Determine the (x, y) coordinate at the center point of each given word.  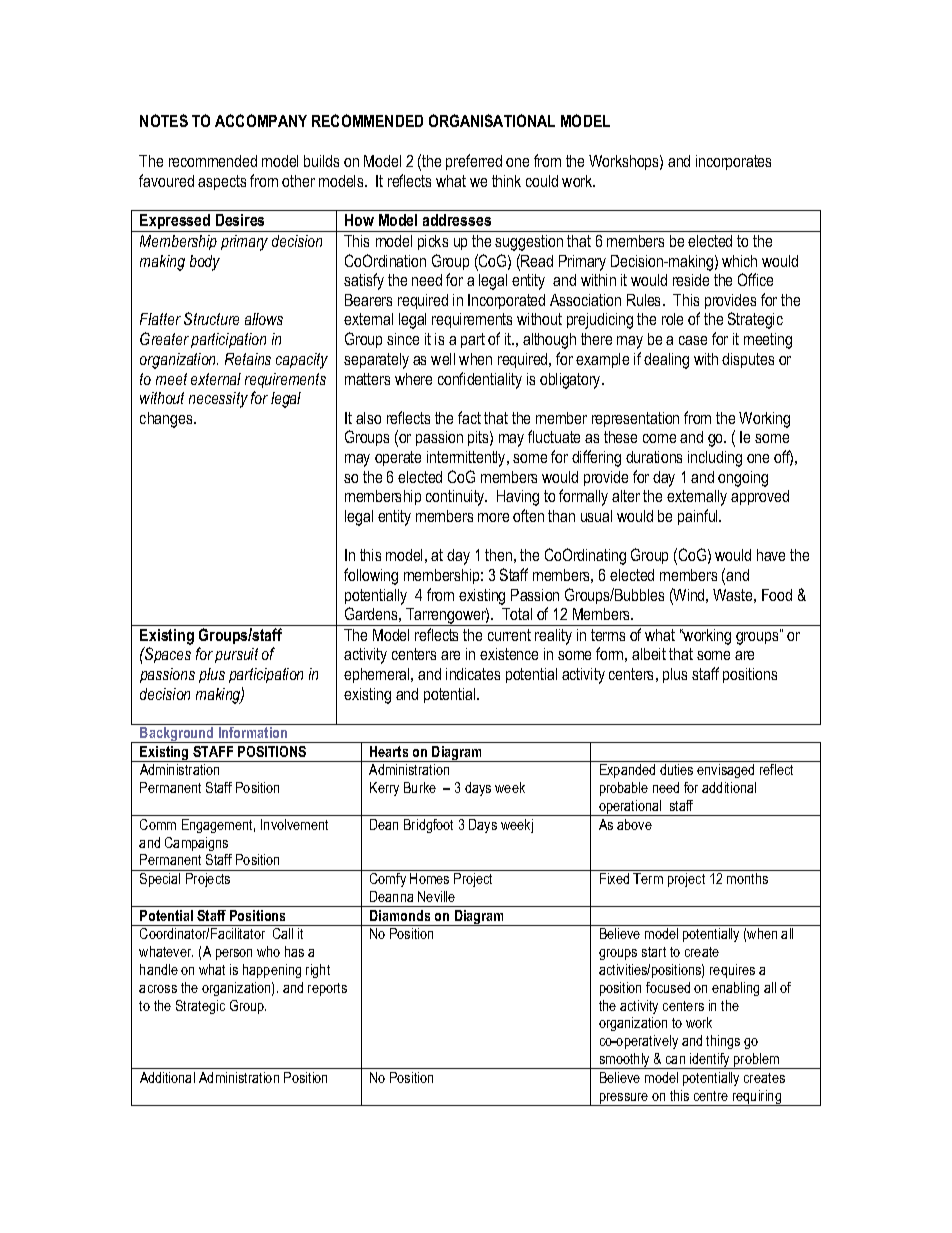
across (158, 989)
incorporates (733, 162)
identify (710, 1061)
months (747, 878)
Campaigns (196, 844)
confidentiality (480, 380)
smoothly (625, 1061)
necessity (218, 400)
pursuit (236, 655)
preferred (474, 162)
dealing (666, 361)
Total (517, 614)
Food (777, 595)
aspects (222, 182)
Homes (429, 878)
